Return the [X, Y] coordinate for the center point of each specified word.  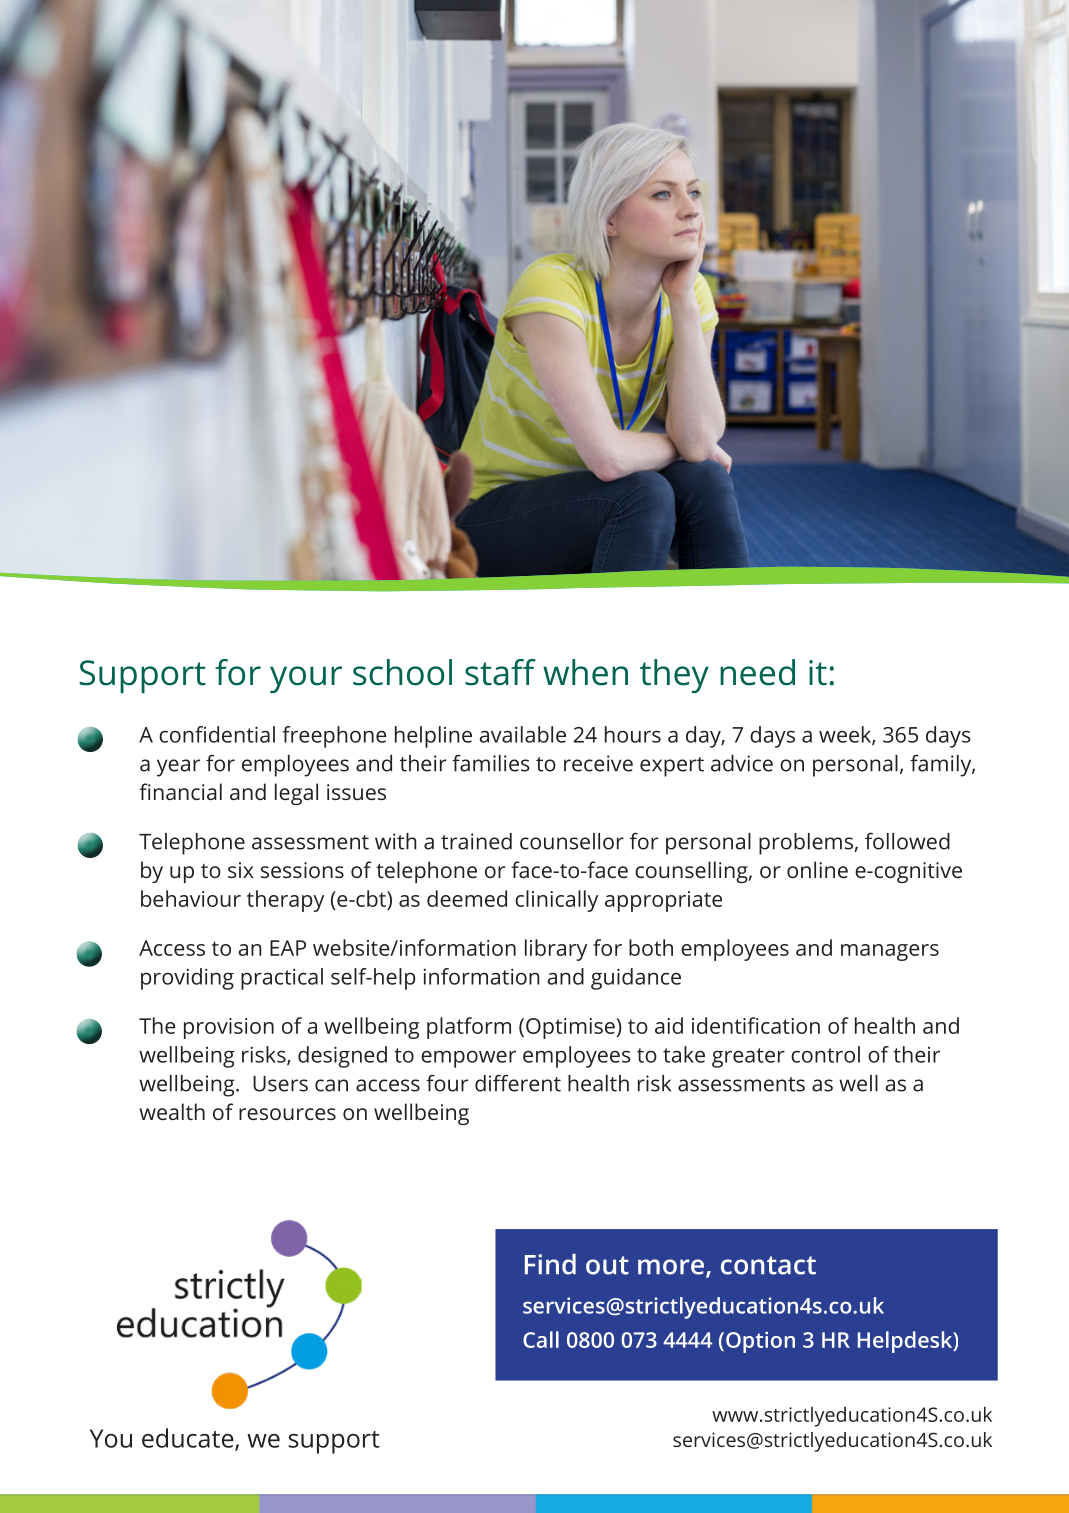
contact [768, 1265]
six [241, 870]
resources [287, 1114]
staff [500, 672]
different [518, 1083]
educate [189, 1439]
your [306, 679]
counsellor [572, 841]
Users [280, 1084]
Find [550, 1264]
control [825, 1054]
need [757, 672]
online [817, 869]
